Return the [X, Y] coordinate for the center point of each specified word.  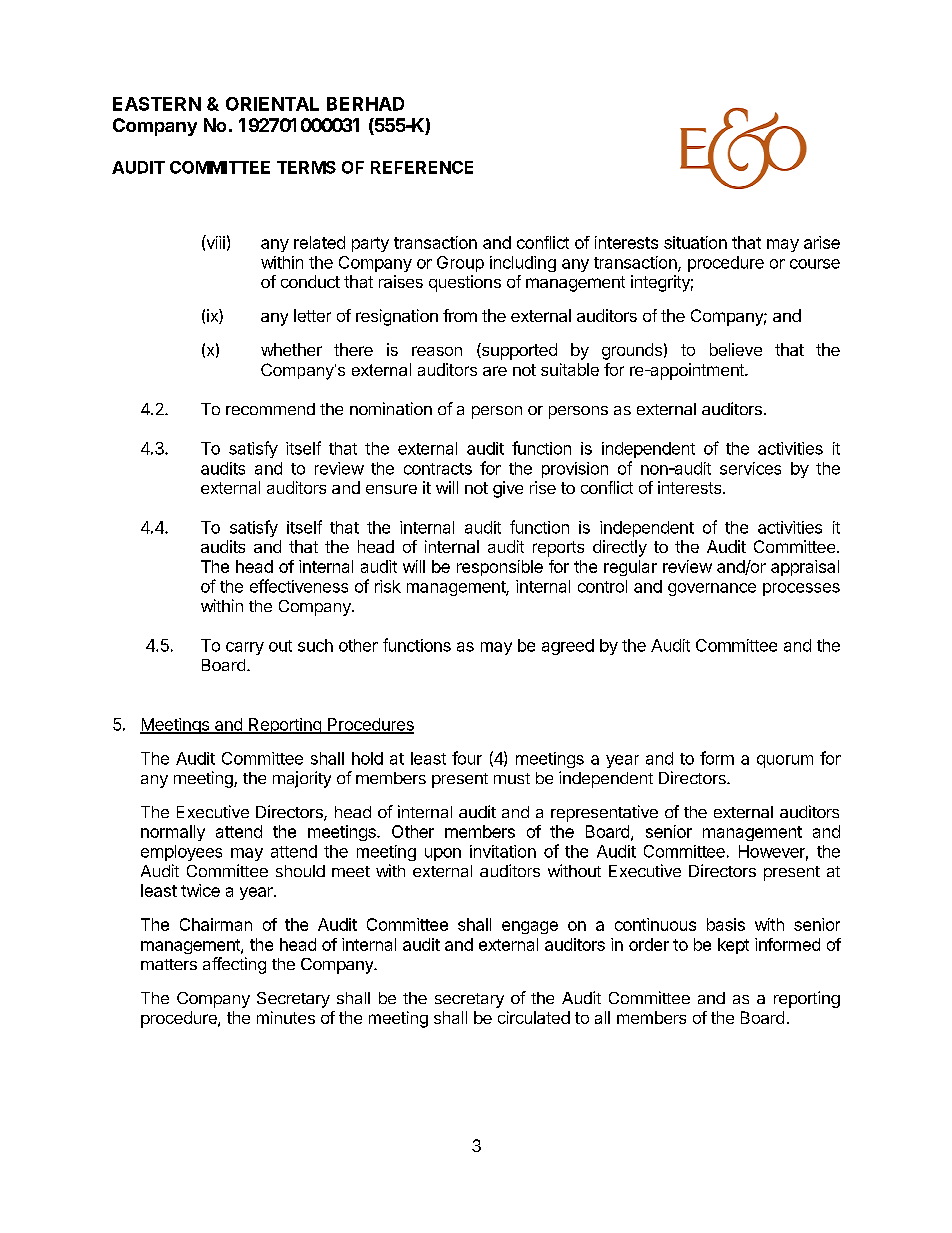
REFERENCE [422, 167]
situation [695, 242]
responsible [500, 568]
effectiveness [299, 586]
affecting [234, 965]
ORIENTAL [272, 104]
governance [712, 589]
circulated [534, 1017]
